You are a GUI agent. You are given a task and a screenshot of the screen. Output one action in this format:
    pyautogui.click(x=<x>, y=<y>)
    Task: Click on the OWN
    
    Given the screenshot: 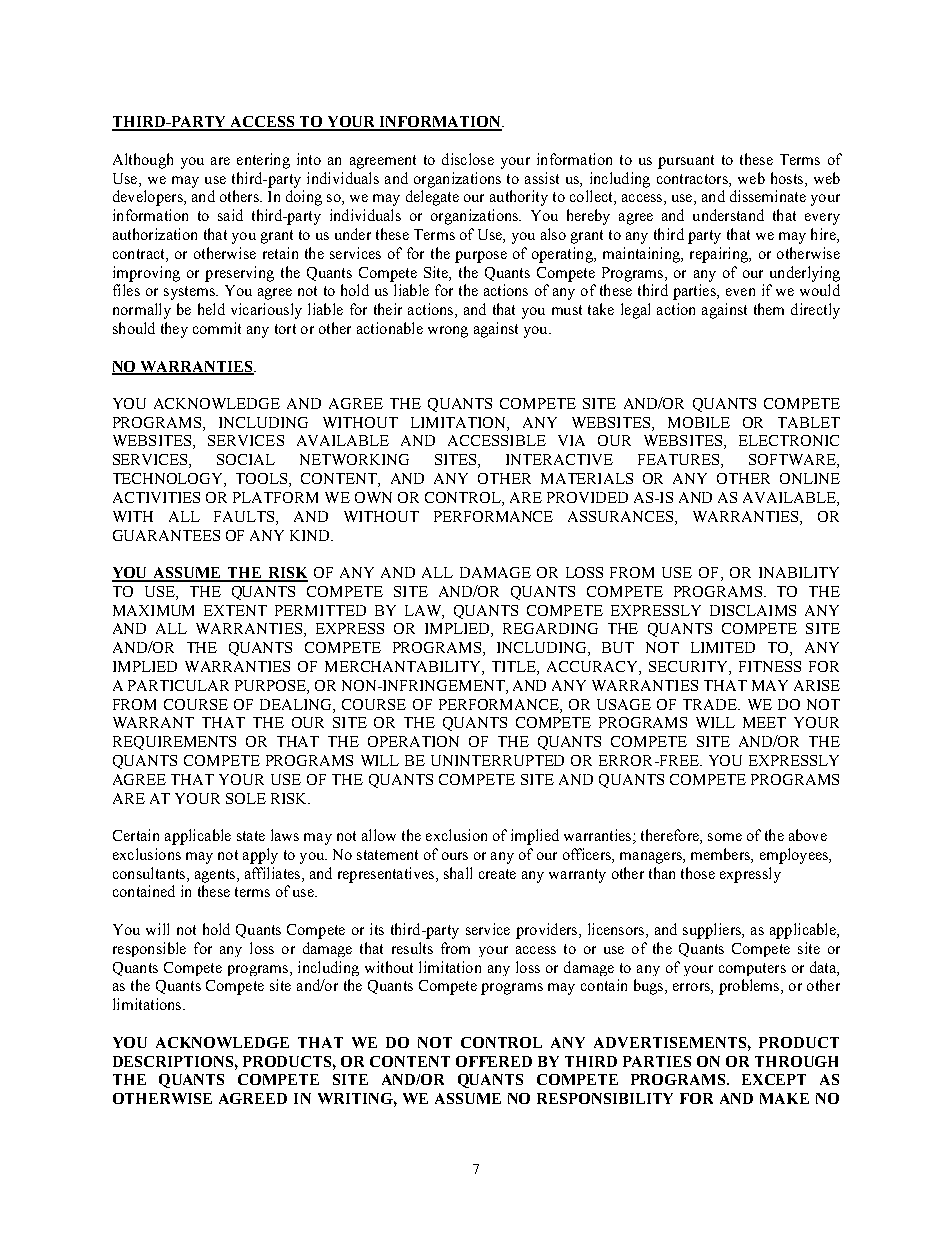 What is the action you would take?
    pyautogui.click(x=373, y=497)
